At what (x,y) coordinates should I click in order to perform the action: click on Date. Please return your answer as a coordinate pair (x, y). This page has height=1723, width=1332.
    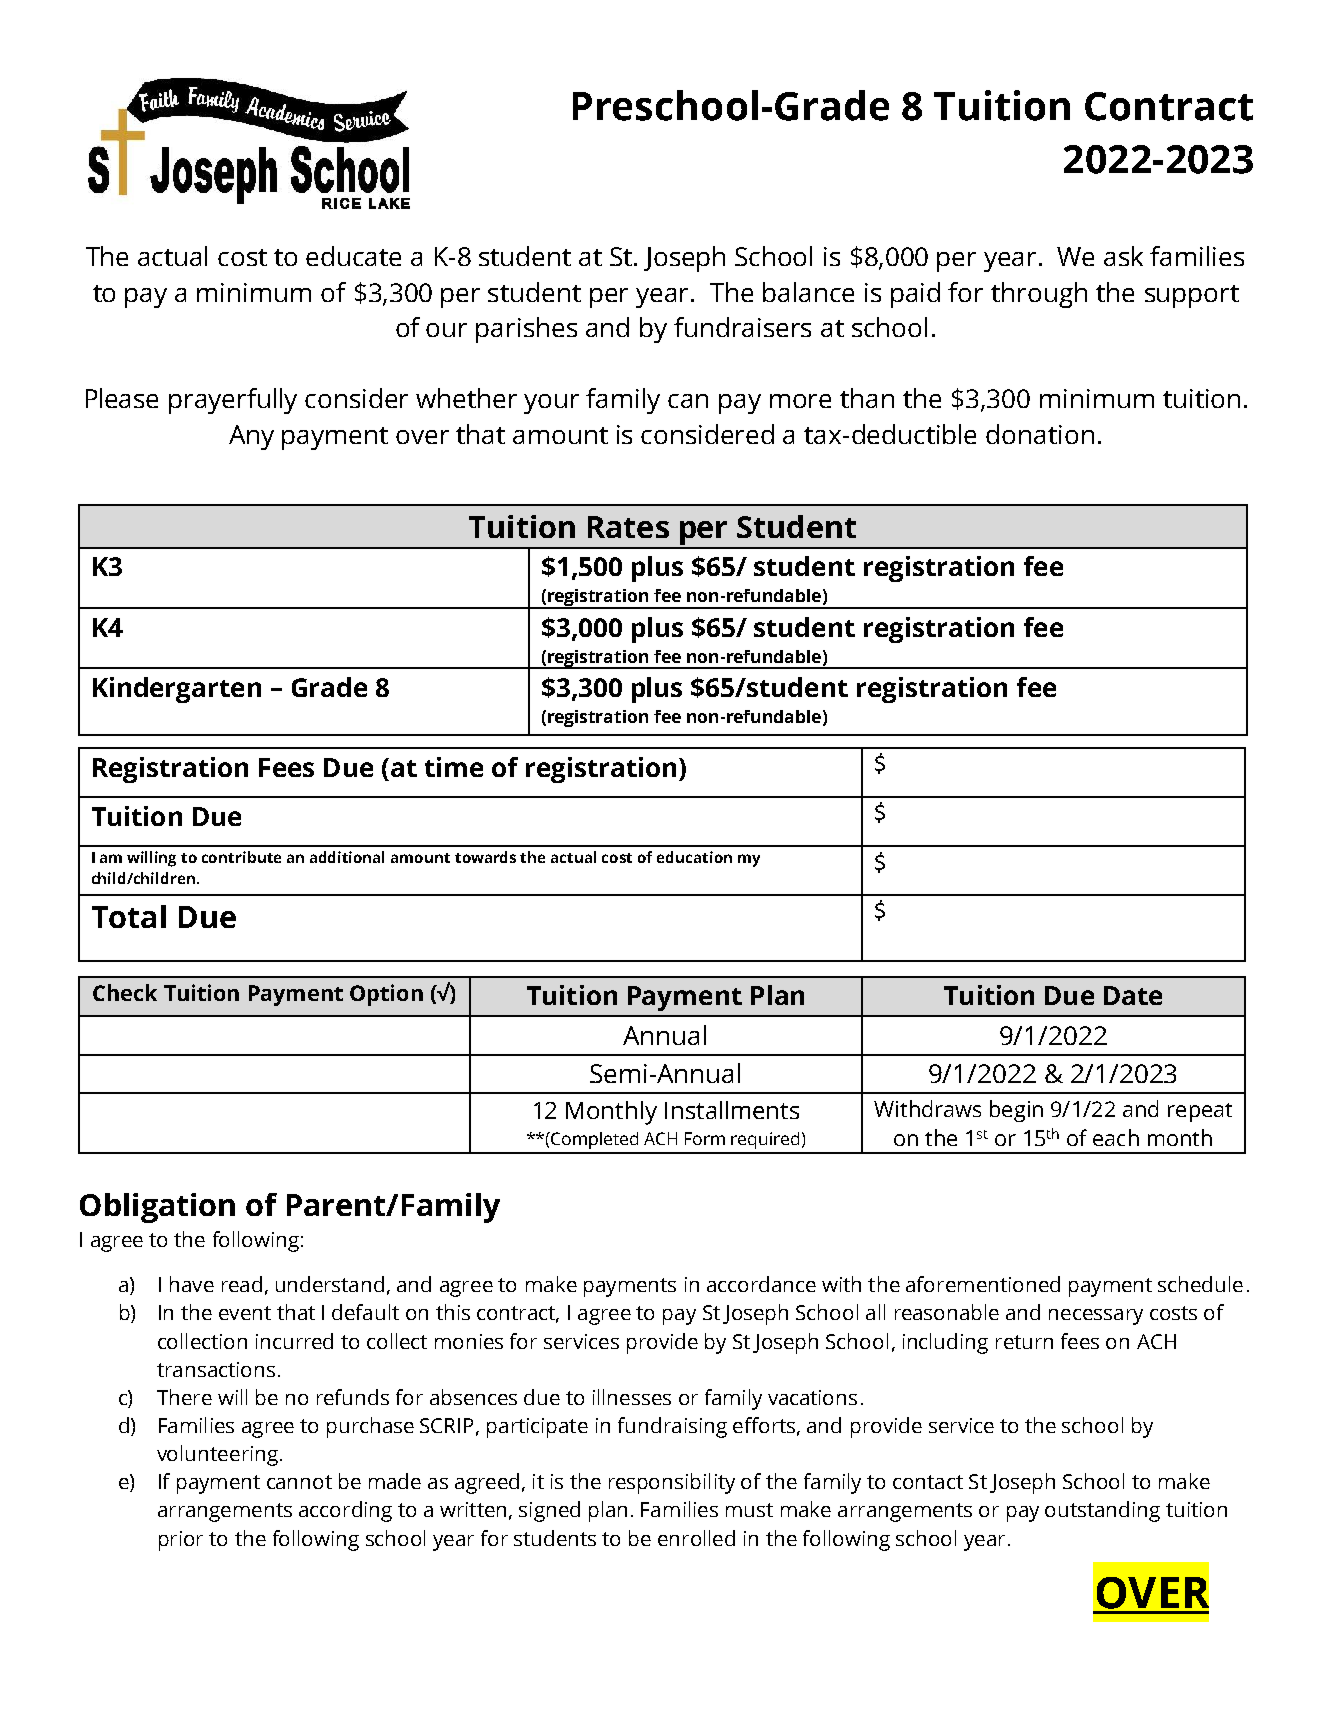
    Looking at the image, I should click on (1133, 995).
